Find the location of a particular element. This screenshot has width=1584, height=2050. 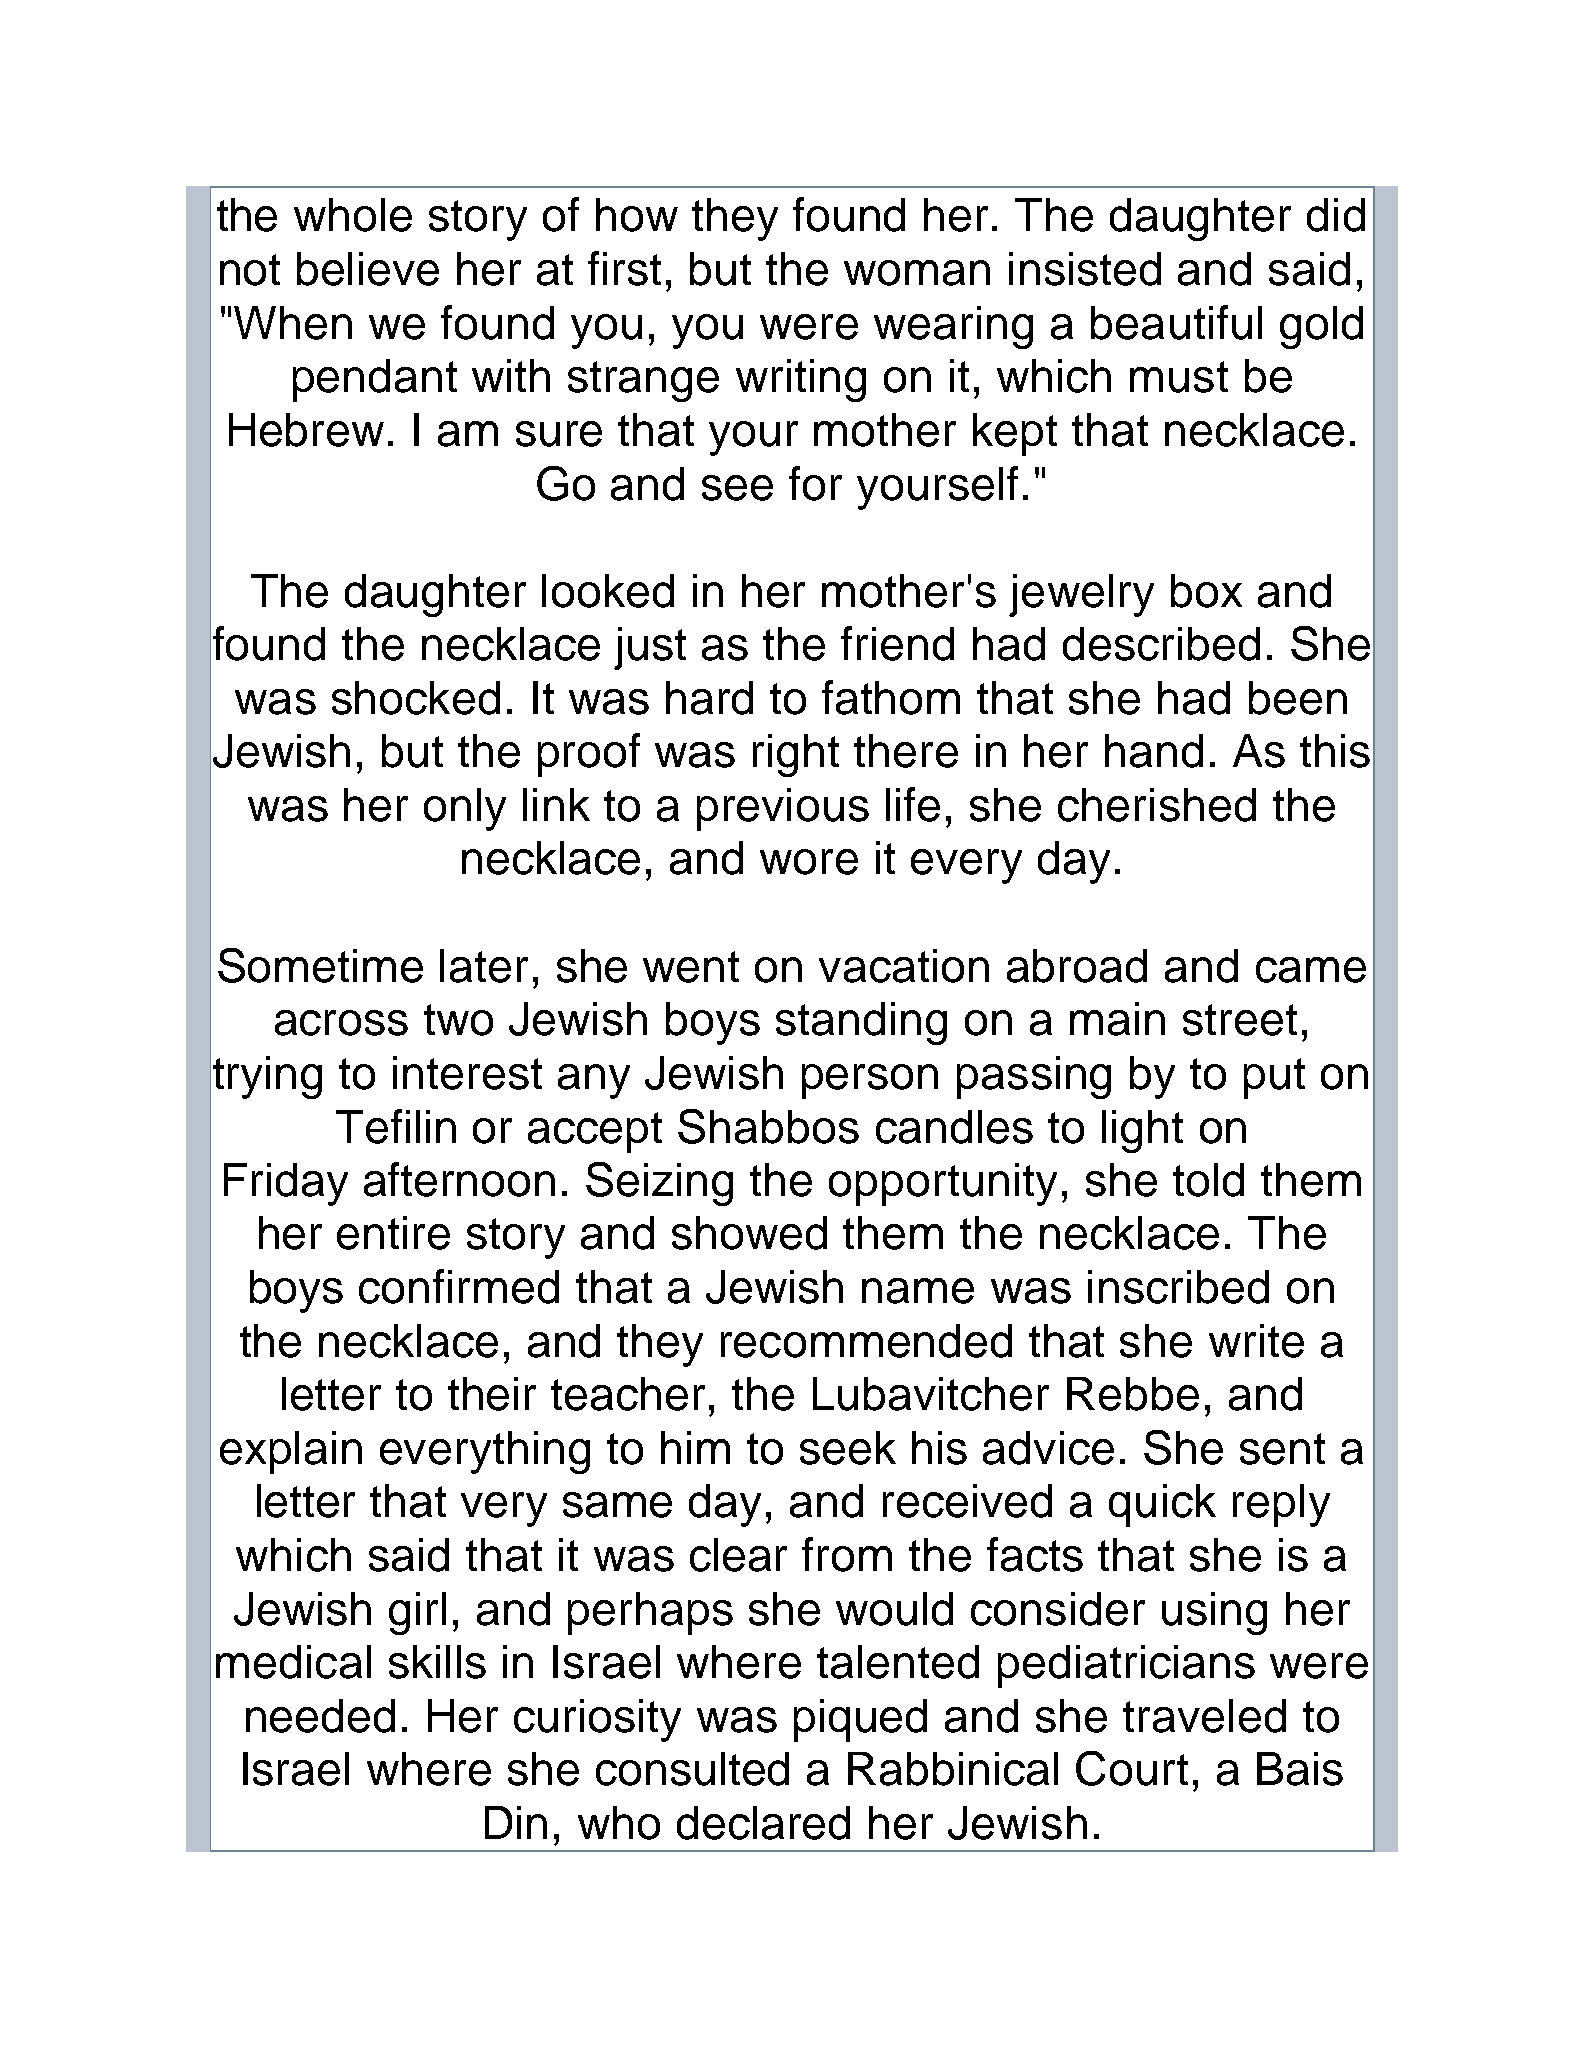

Shabbos is located at coordinates (768, 1126).
